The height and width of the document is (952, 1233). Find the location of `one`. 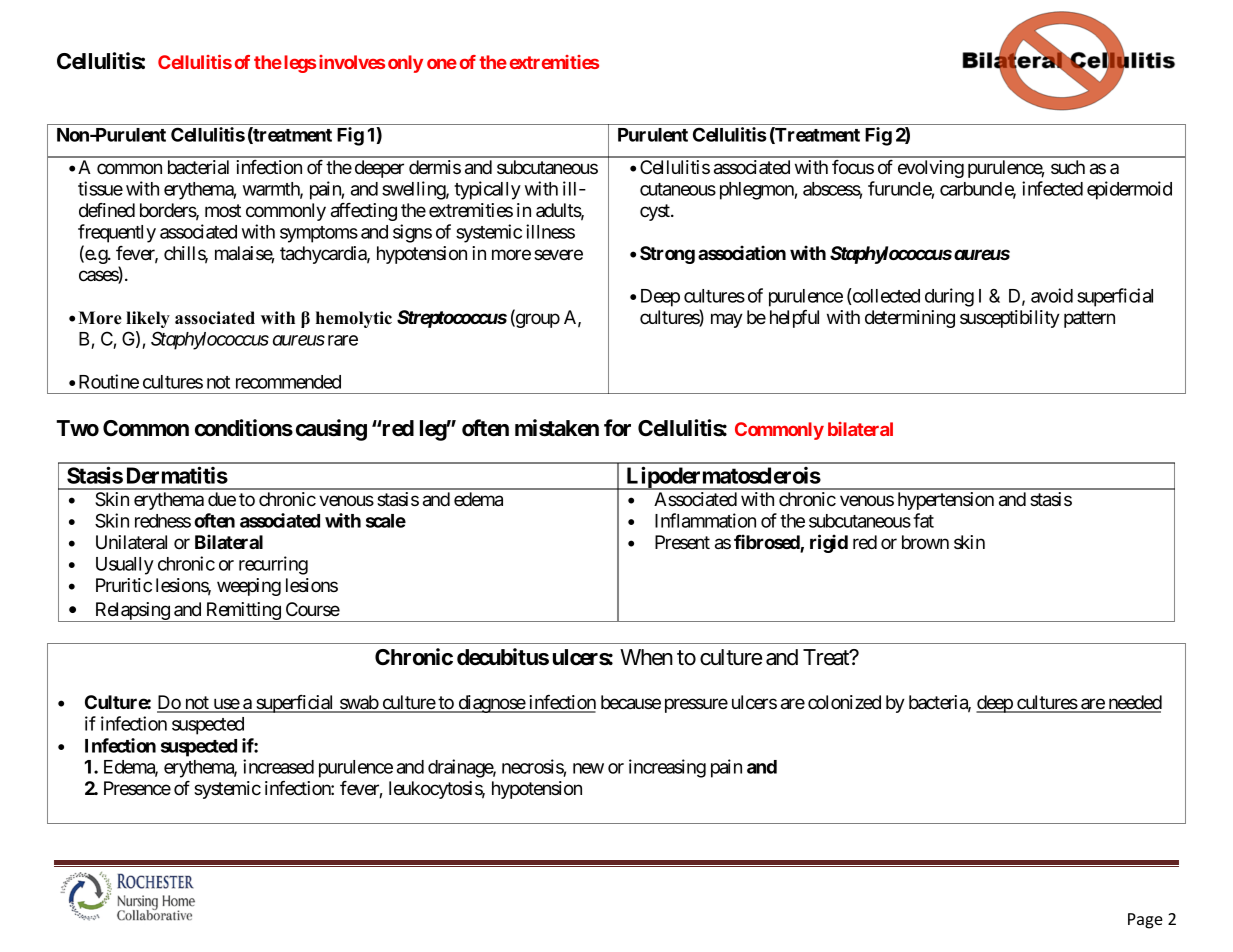

one is located at coordinates (442, 63).
